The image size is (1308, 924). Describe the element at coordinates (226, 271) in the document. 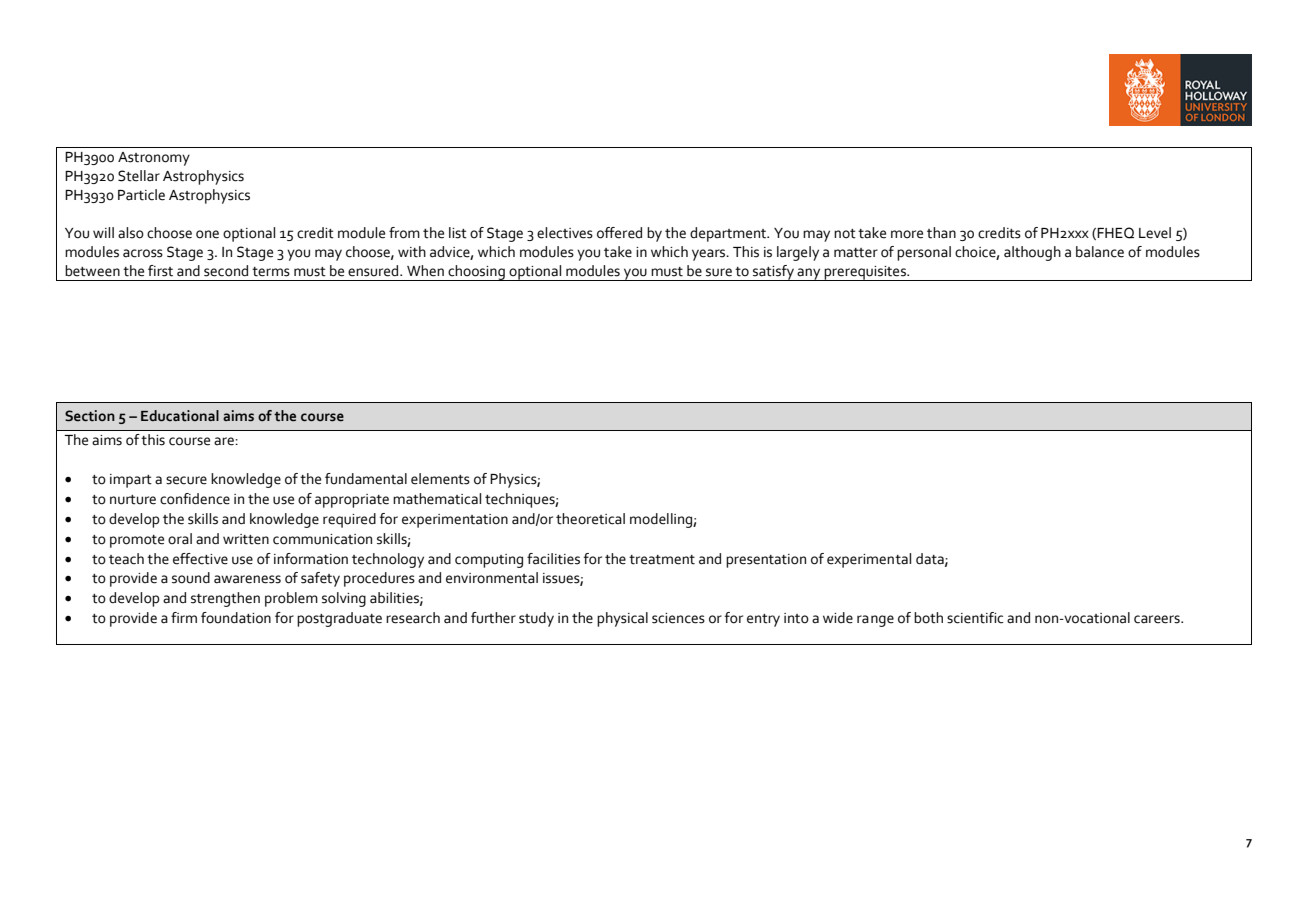

I see `second` at that location.
